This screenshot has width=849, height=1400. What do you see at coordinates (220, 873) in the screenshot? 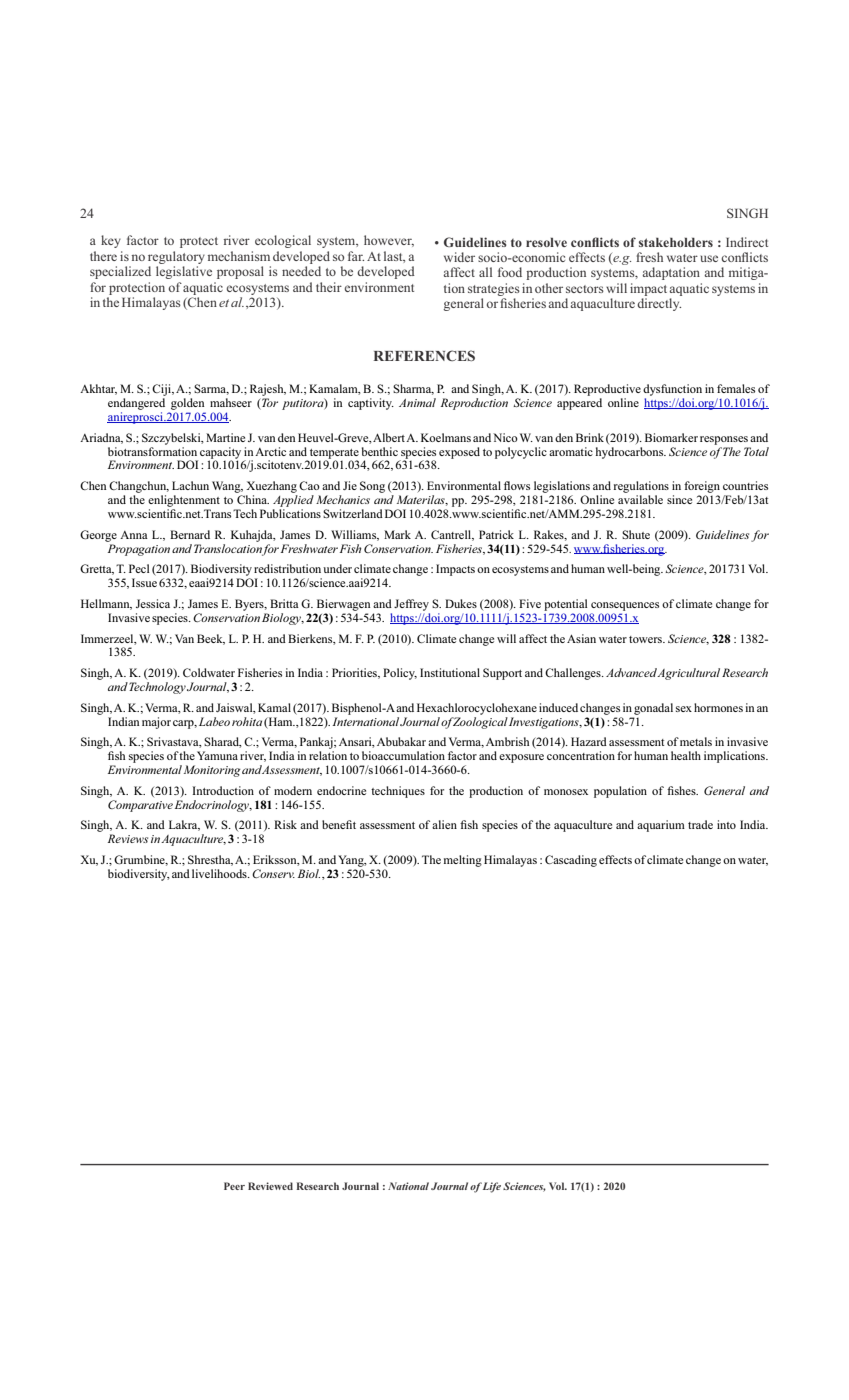
I see `livelihoods` at bounding box center [220, 873].
